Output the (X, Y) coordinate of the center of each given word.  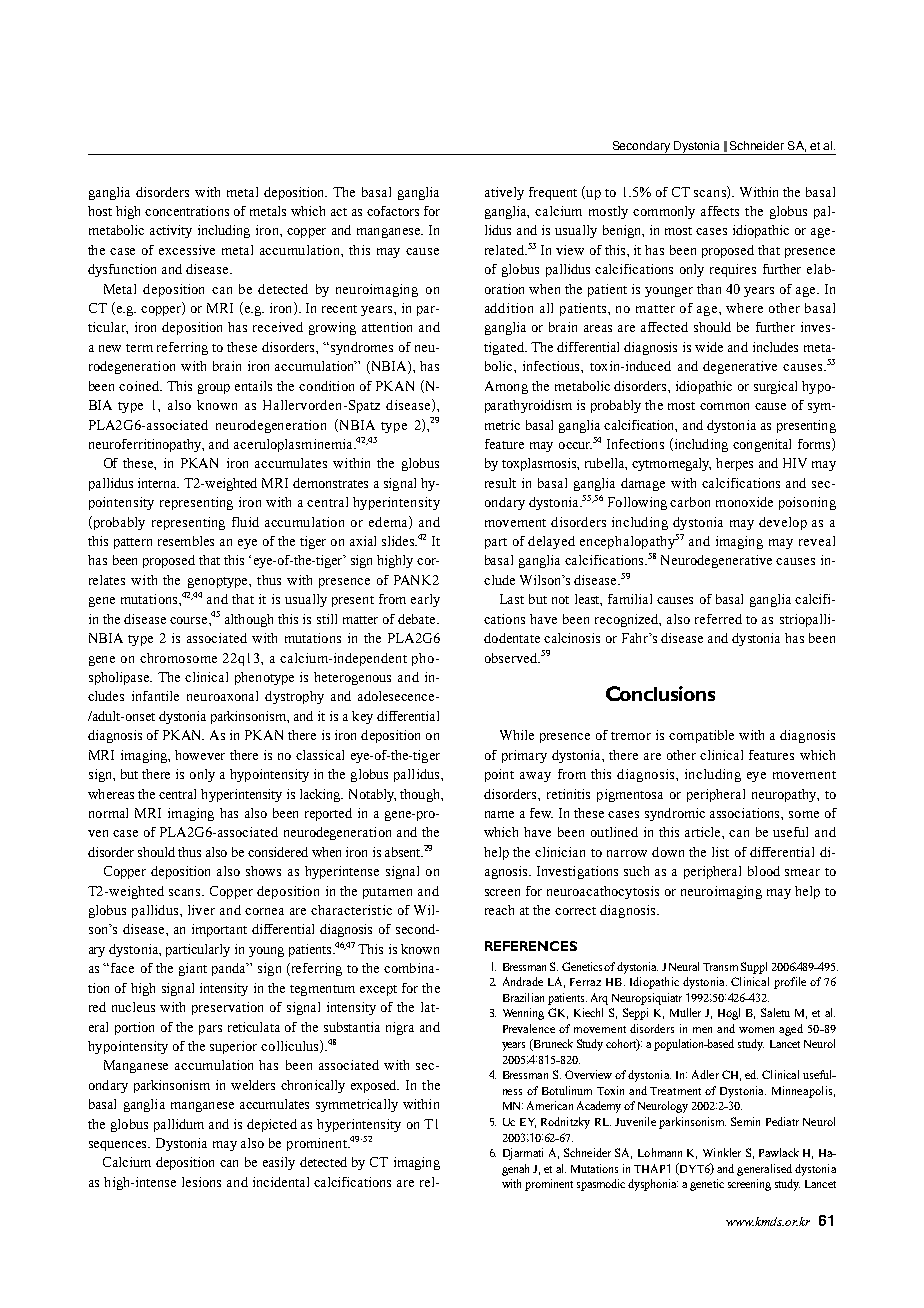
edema (389, 522)
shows (263, 871)
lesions (201, 1182)
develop (783, 523)
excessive (187, 250)
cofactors (393, 211)
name (499, 814)
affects (720, 211)
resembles (186, 541)
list (720, 852)
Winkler (722, 1152)
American (550, 1105)
